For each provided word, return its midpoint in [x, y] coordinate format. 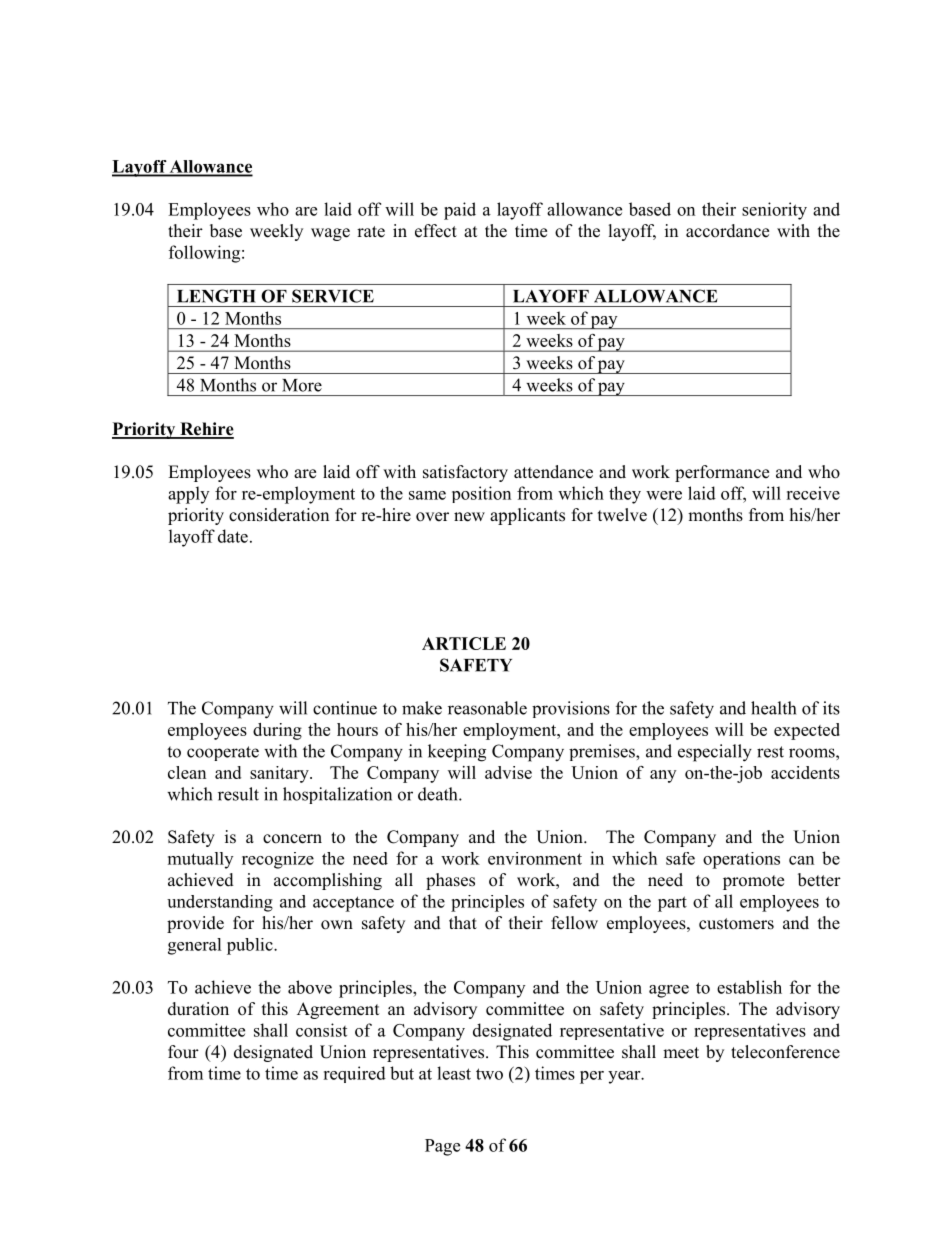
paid [460, 211]
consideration [279, 515]
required [354, 1074]
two [489, 1074]
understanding [220, 903]
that [463, 922]
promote [753, 882]
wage [330, 234]
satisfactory [465, 473]
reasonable [487, 708]
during [277, 731]
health [773, 708]
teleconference [785, 1052]
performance [722, 473]
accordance [727, 231]
